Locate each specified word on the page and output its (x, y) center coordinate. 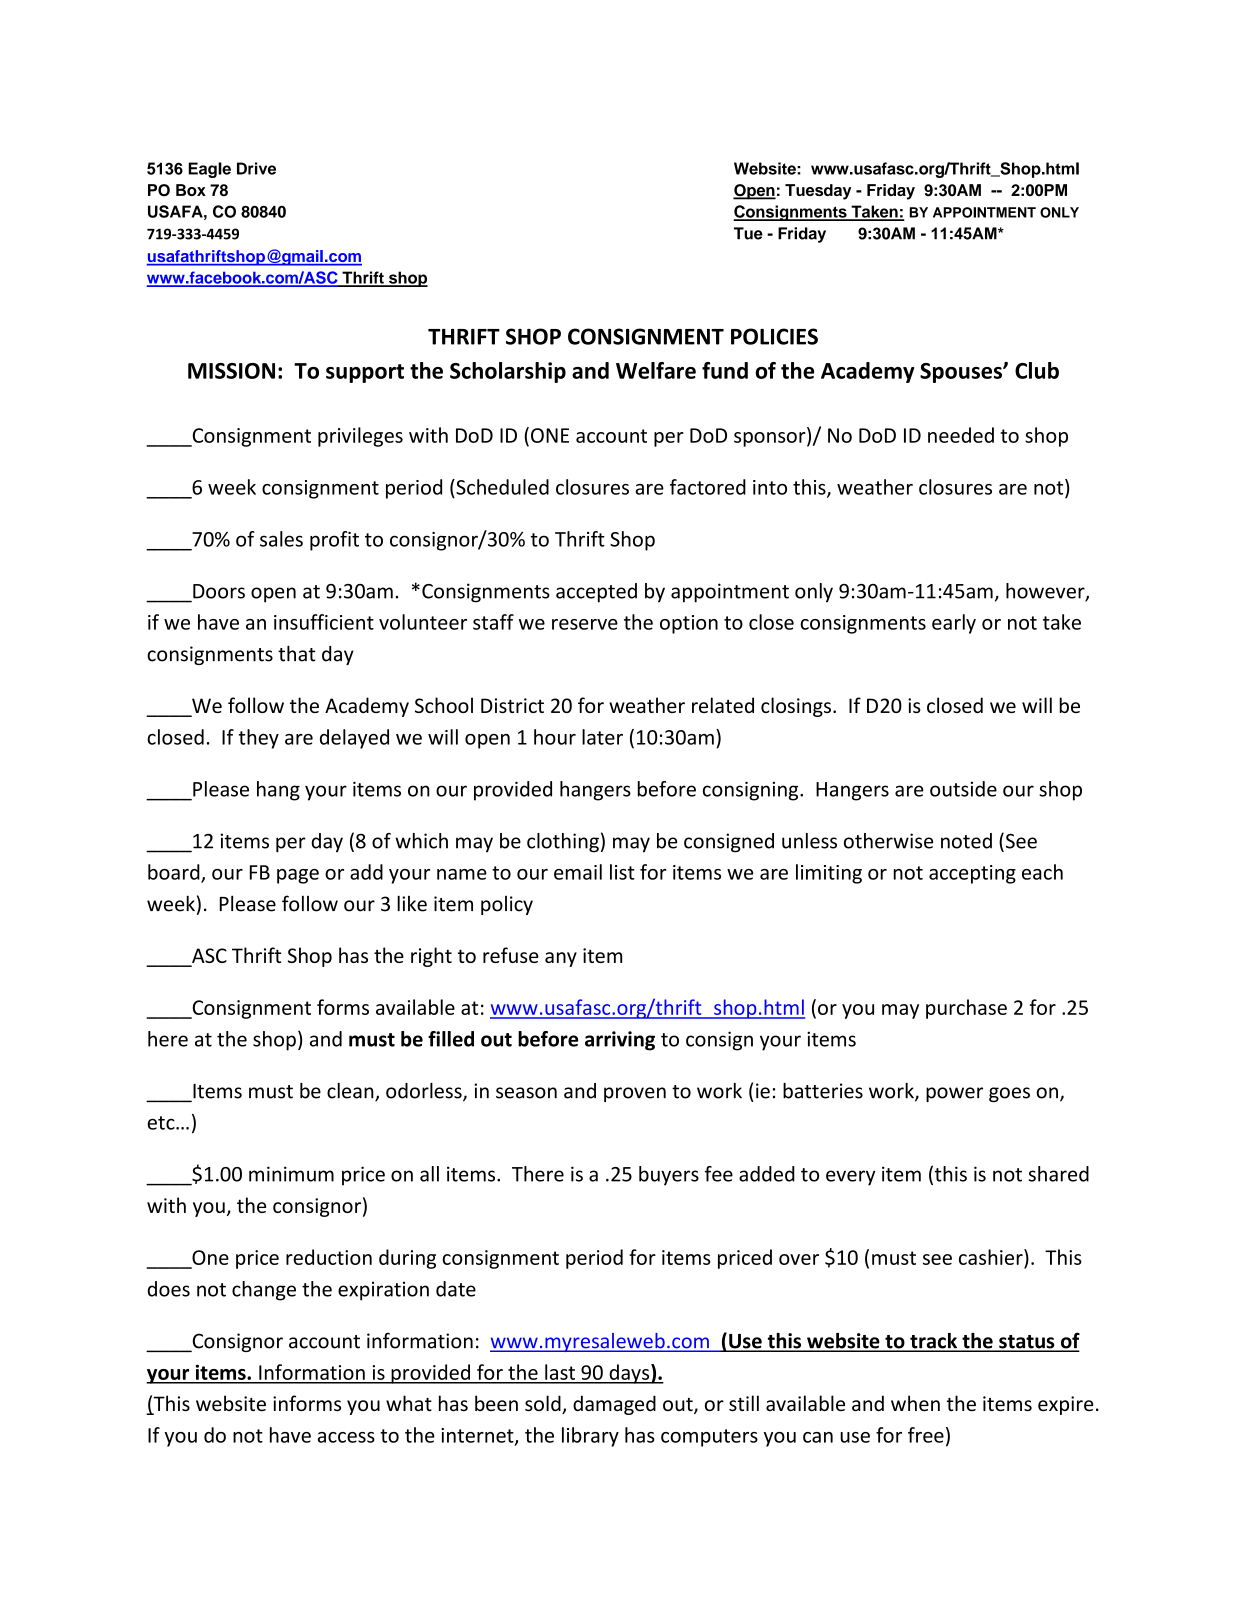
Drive (256, 168)
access (346, 1437)
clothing (563, 843)
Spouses (962, 373)
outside (963, 789)
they (258, 739)
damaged (614, 1405)
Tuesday (818, 192)
